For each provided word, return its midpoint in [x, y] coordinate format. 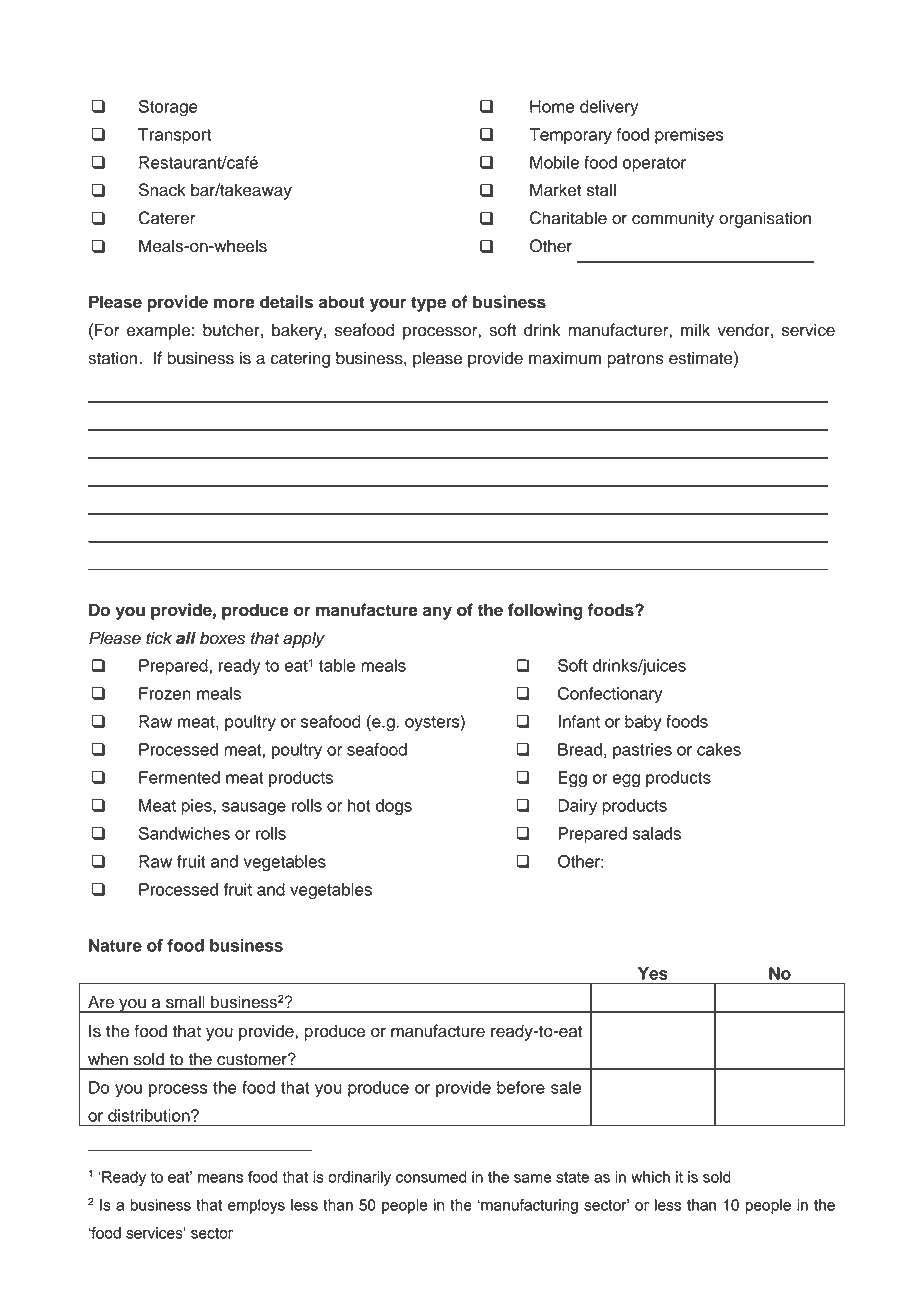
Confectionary [610, 695]
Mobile [554, 162]
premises [689, 136]
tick [159, 638]
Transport [174, 136]
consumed [431, 1177]
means [220, 1178]
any [437, 613]
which [650, 1177]
